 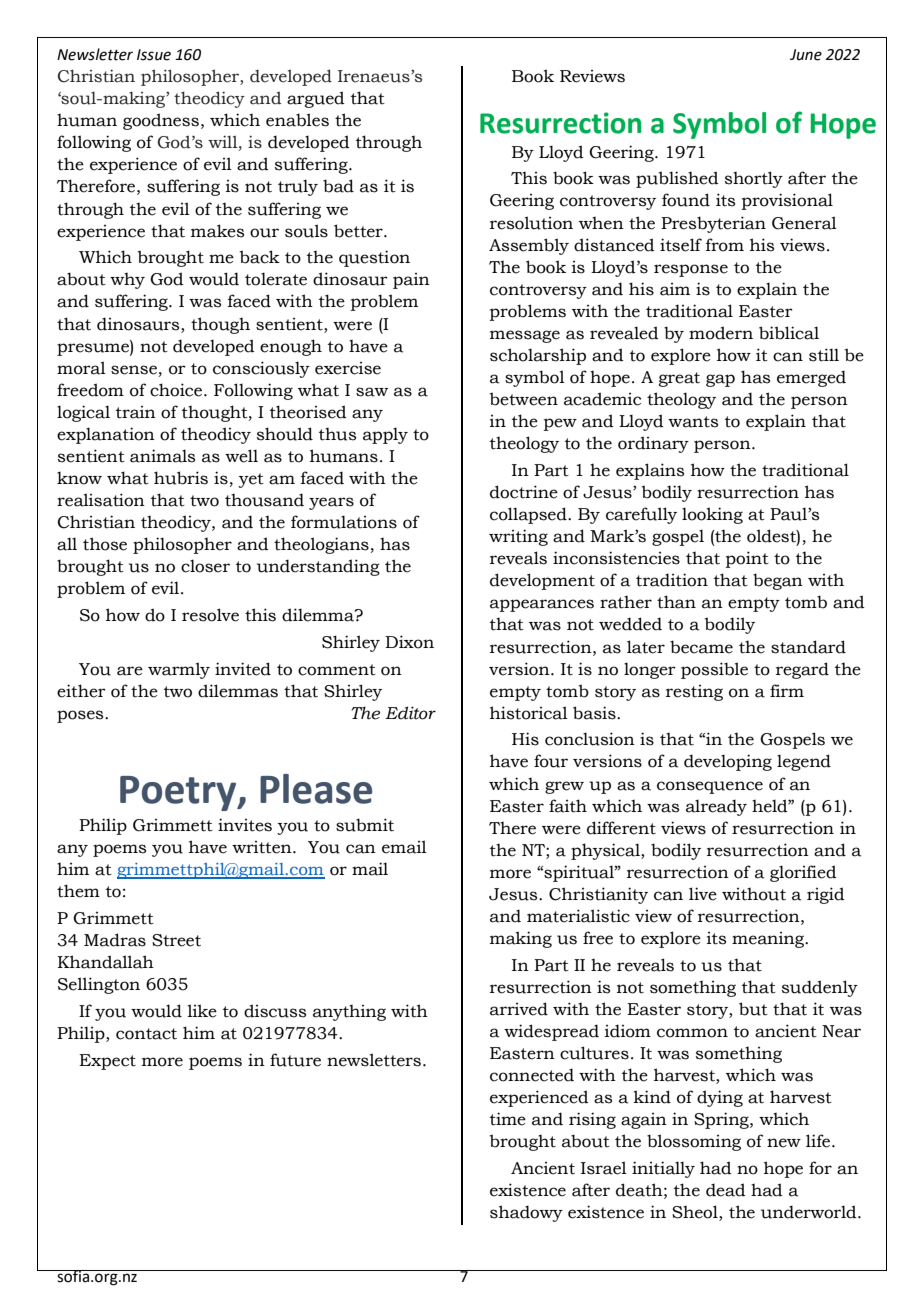 What do you see at coordinates (693, 422) in the screenshot?
I see `wants` at bounding box center [693, 422].
